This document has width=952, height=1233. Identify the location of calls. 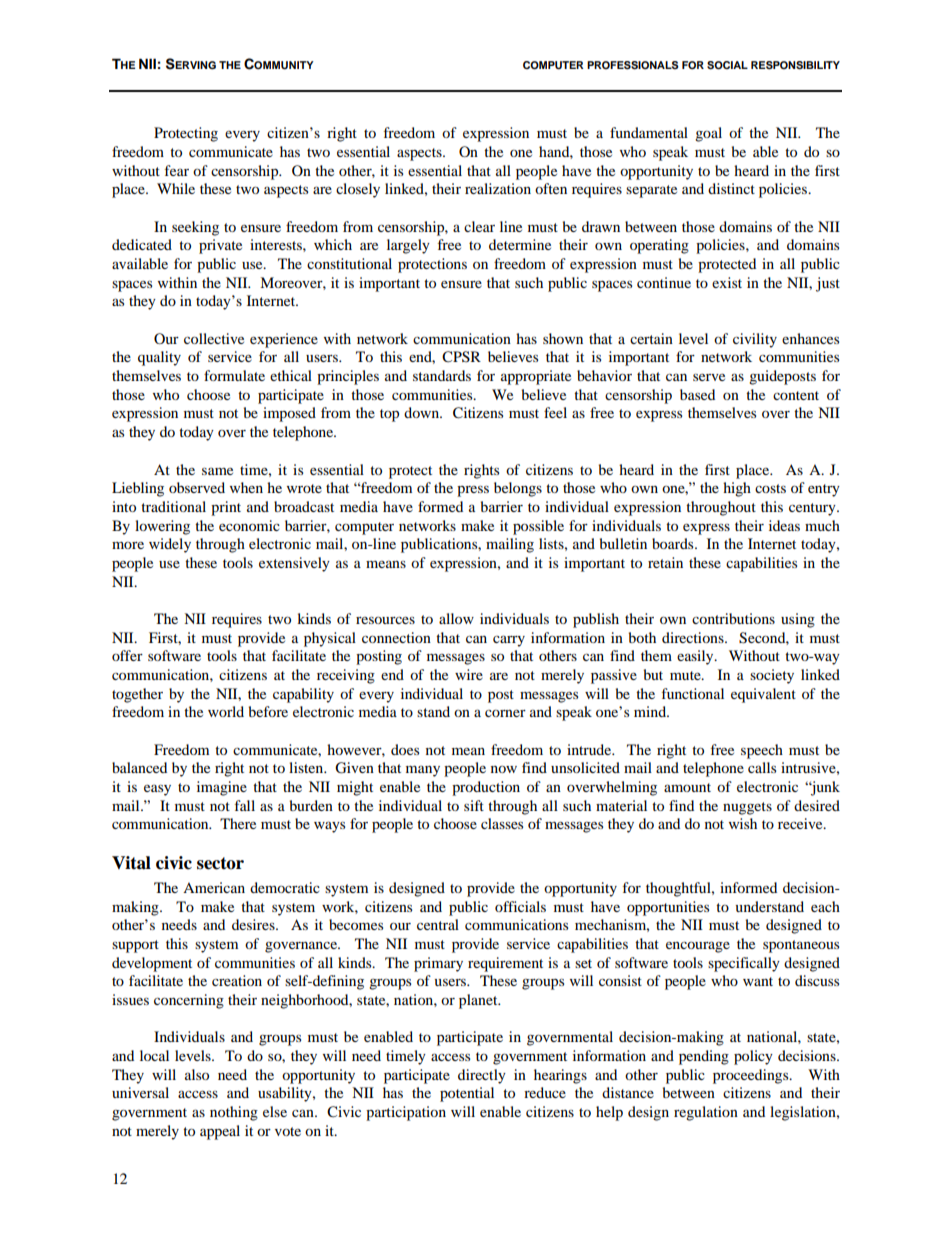
(762, 767).
